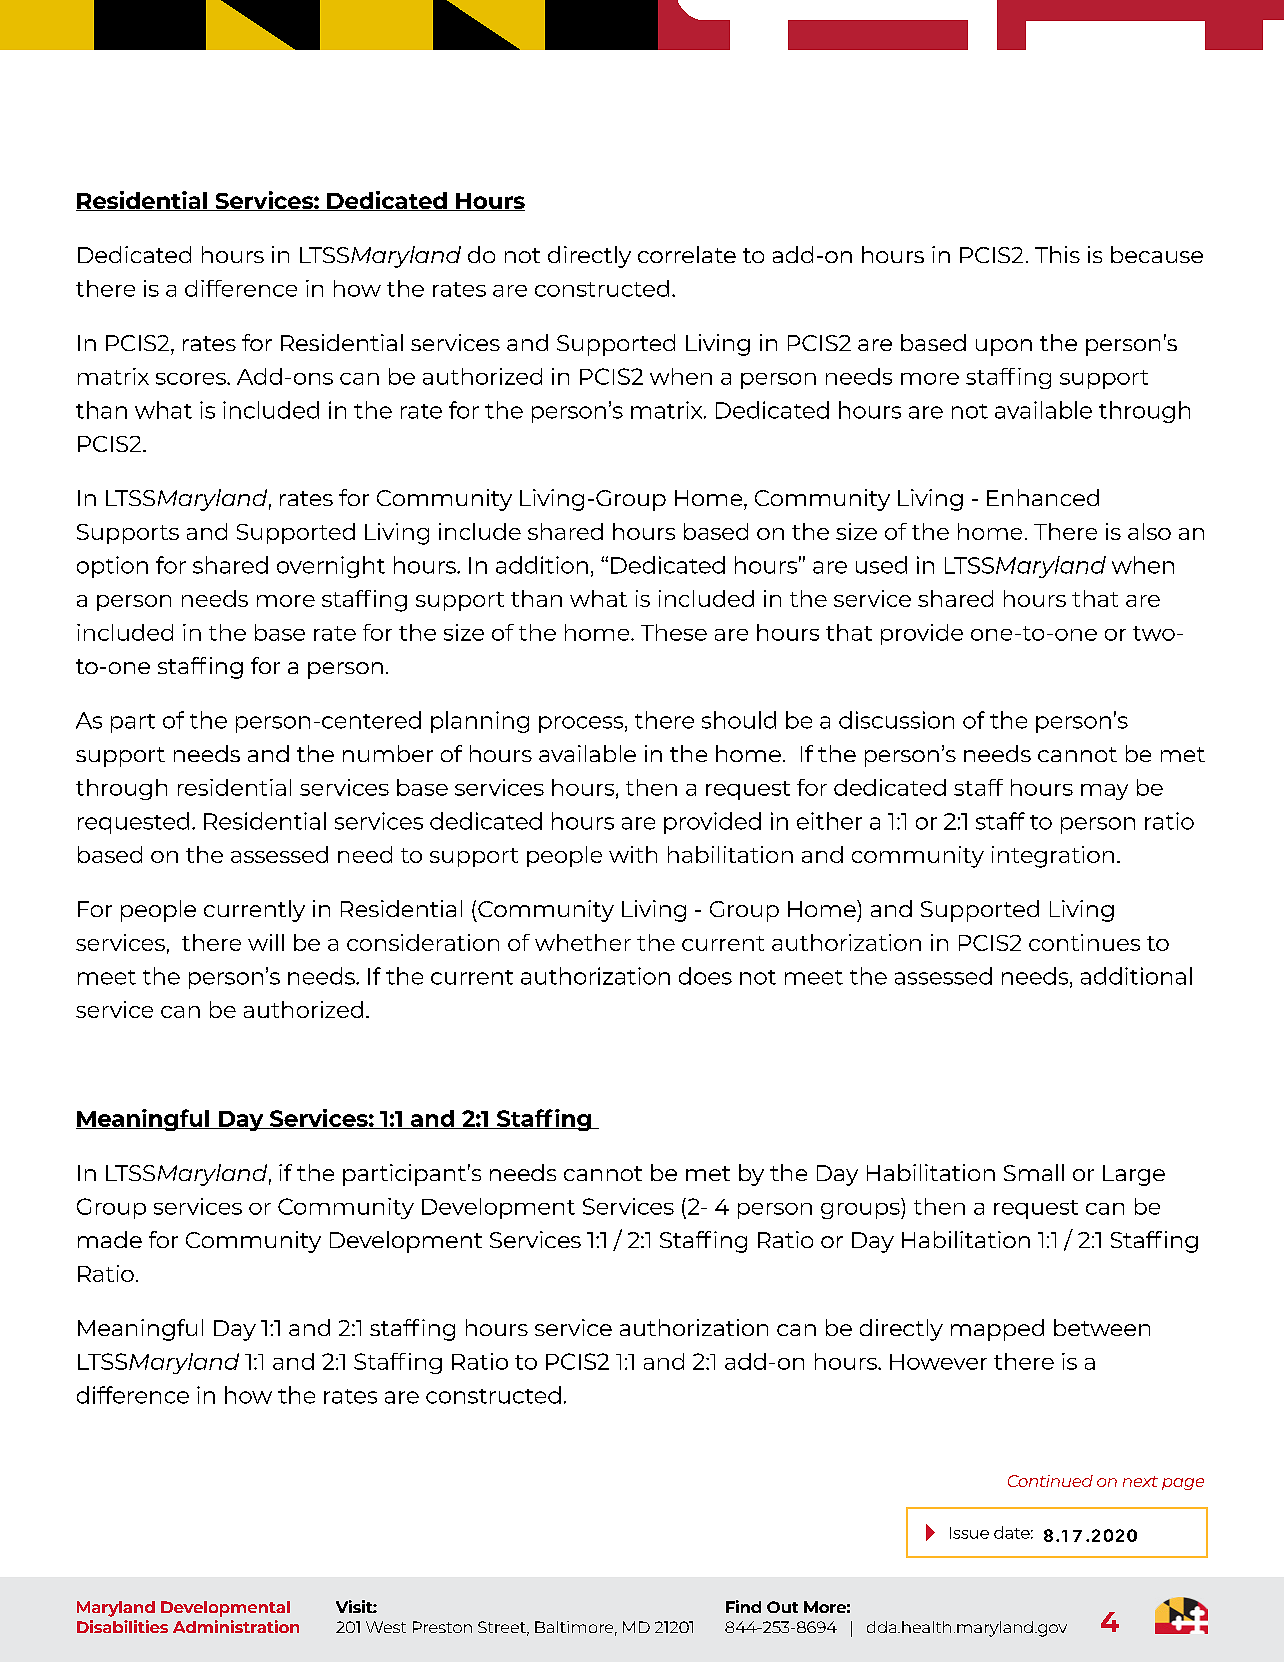 This page has height=1662, width=1284. What do you see at coordinates (1149, 531) in the page?
I see `also` at bounding box center [1149, 531].
